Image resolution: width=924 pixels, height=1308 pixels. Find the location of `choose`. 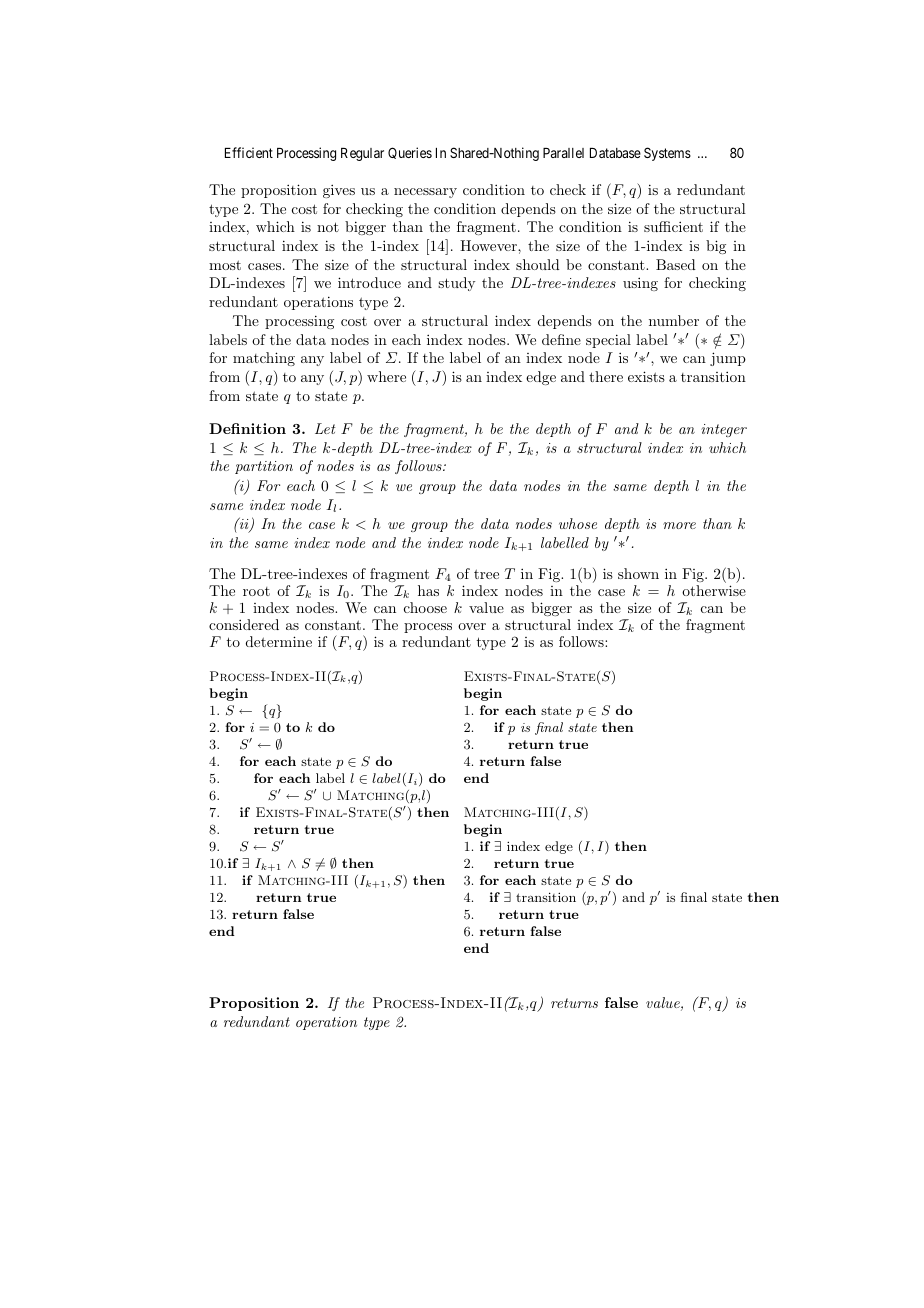

choose is located at coordinates (425, 607).
